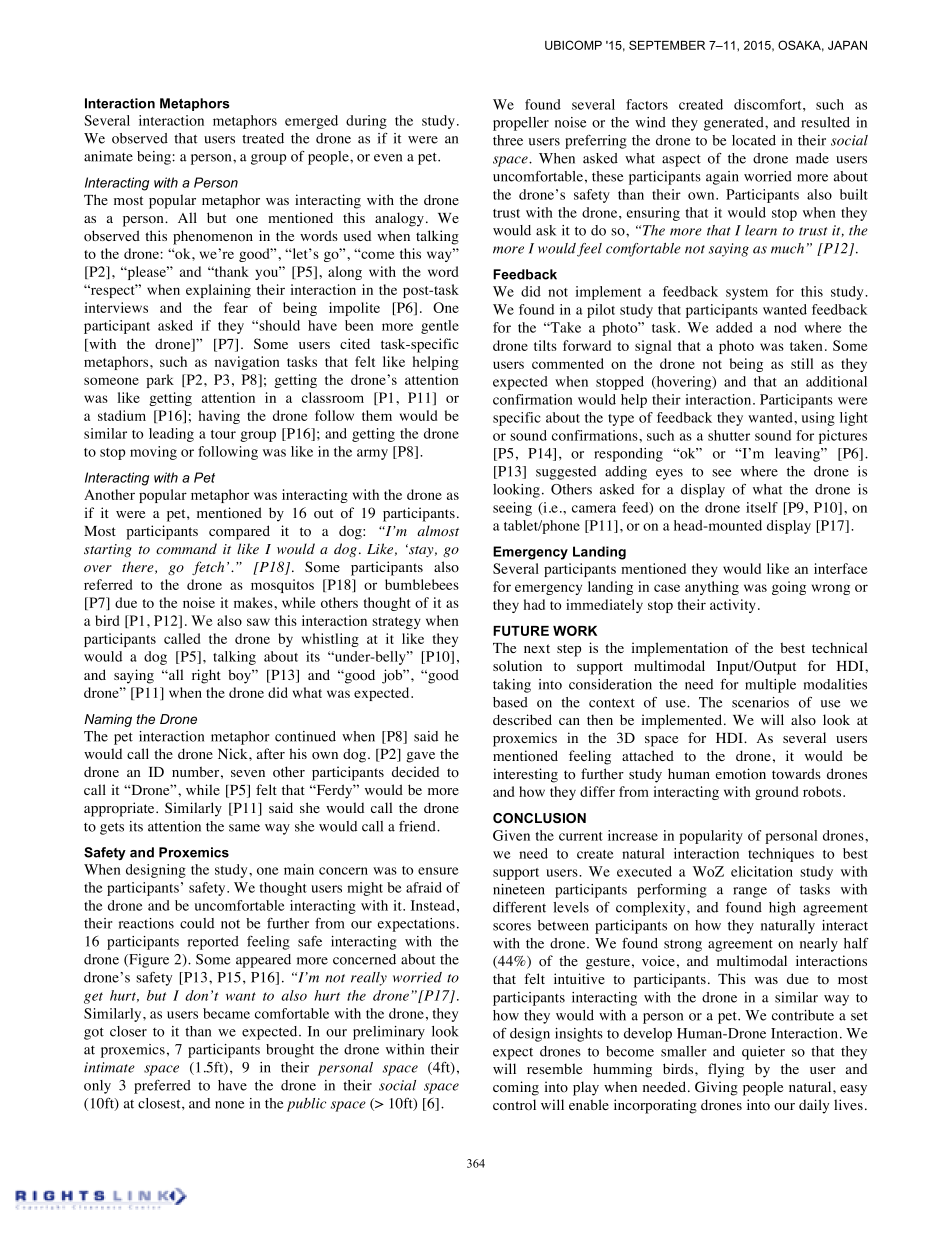 The image size is (952, 1233). What do you see at coordinates (263, 138) in the screenshot?
I see `treated` at bounding box center [263, 138].
